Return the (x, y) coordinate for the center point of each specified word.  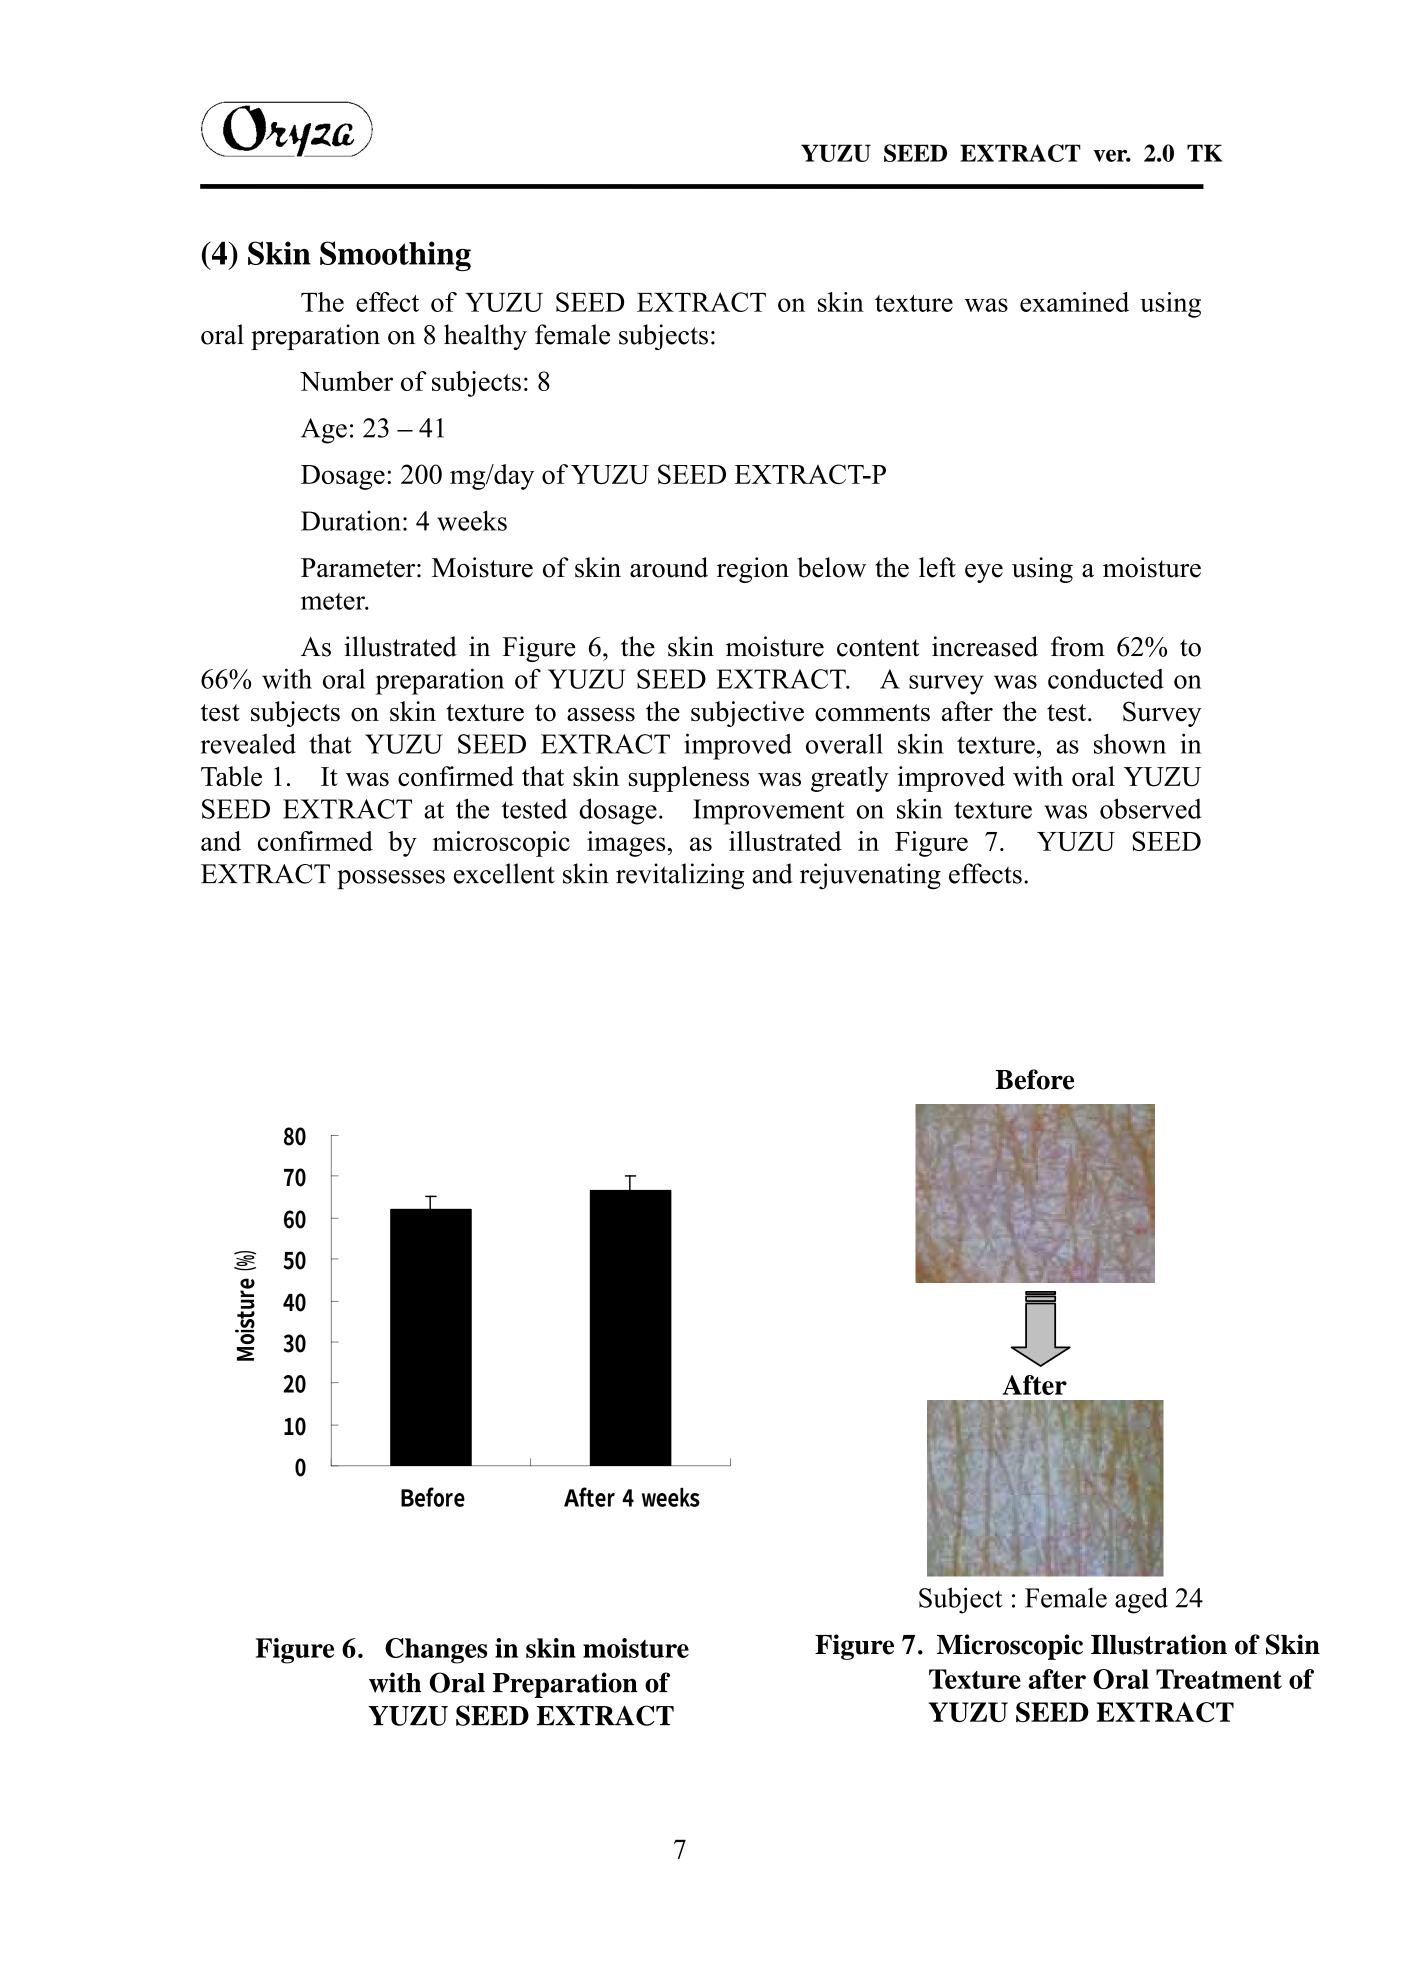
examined (1074, 302)
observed (1150, 808)
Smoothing (395, 256)
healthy (485, 337)
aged (1141, 1600)
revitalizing (680, 876)
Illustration (1159, 1644)
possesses (391, 879)
